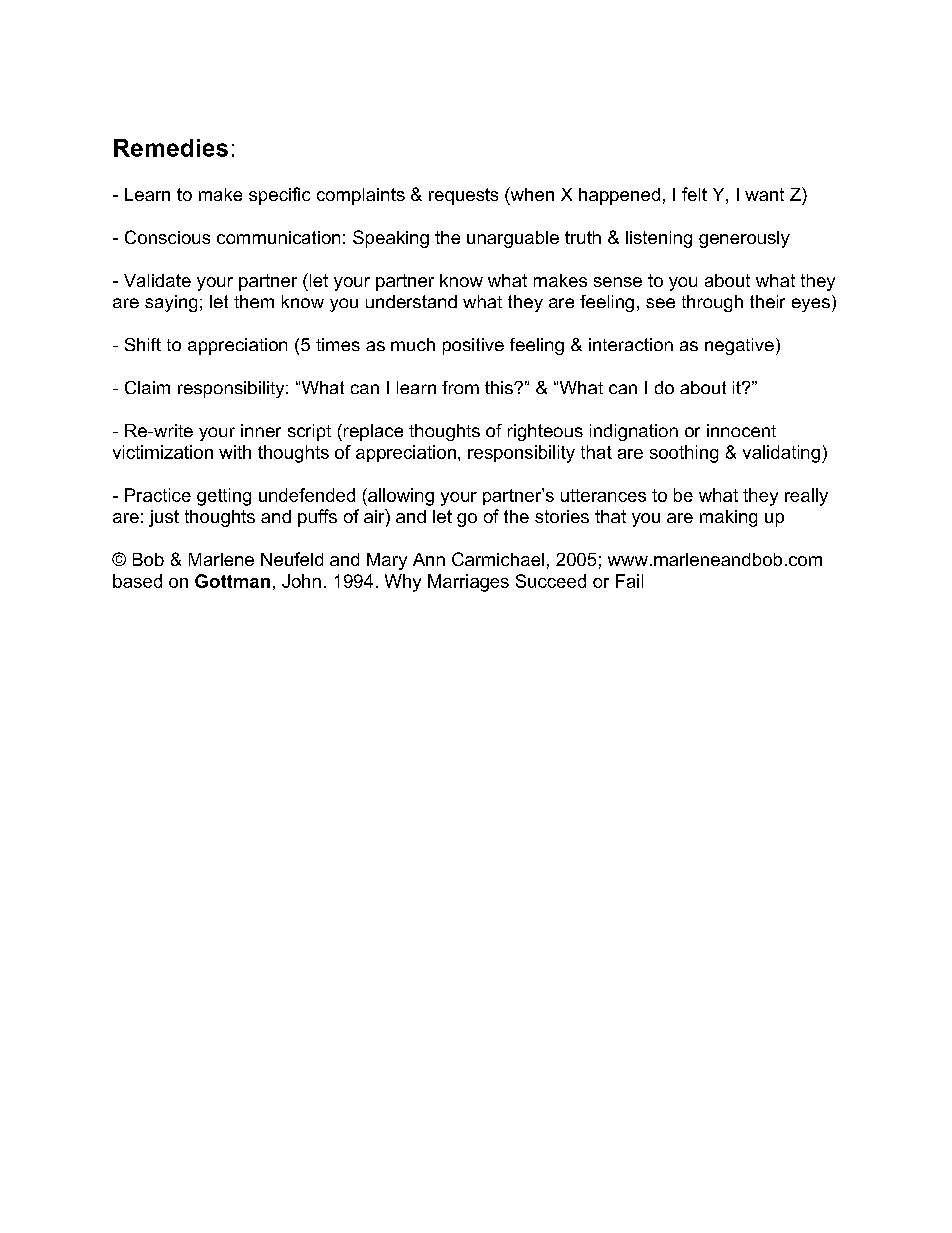  What do you see at coordinates (739, 346) in the page?
I see `negative` at bounding box center [739, 346].
